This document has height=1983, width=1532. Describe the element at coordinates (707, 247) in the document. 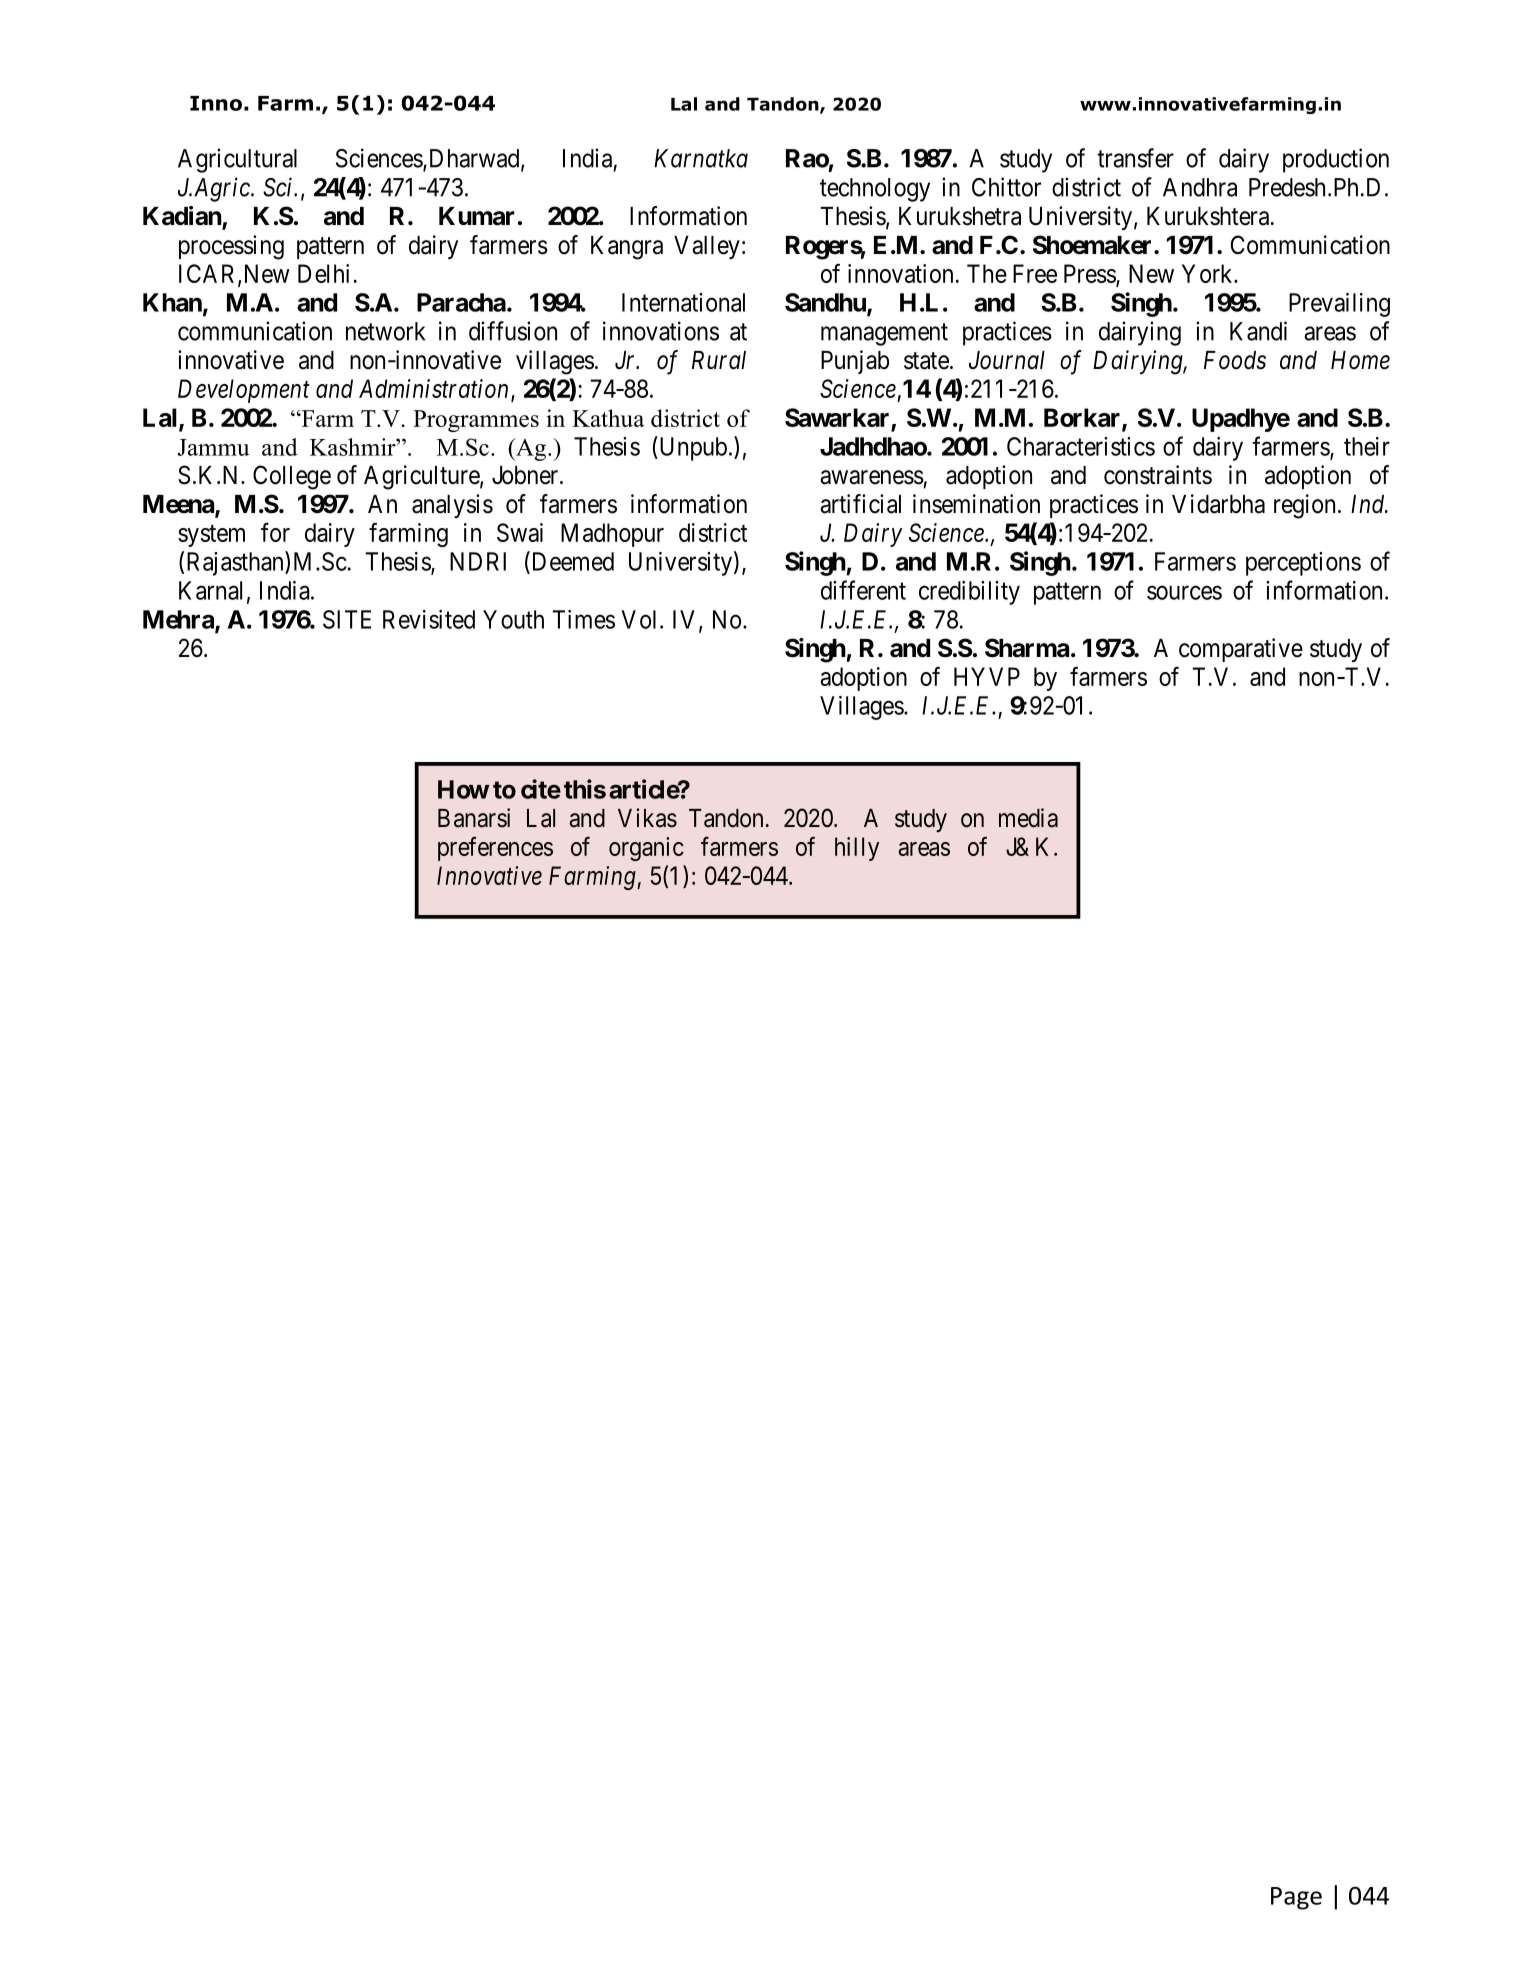

I see `Valley` at that location.
